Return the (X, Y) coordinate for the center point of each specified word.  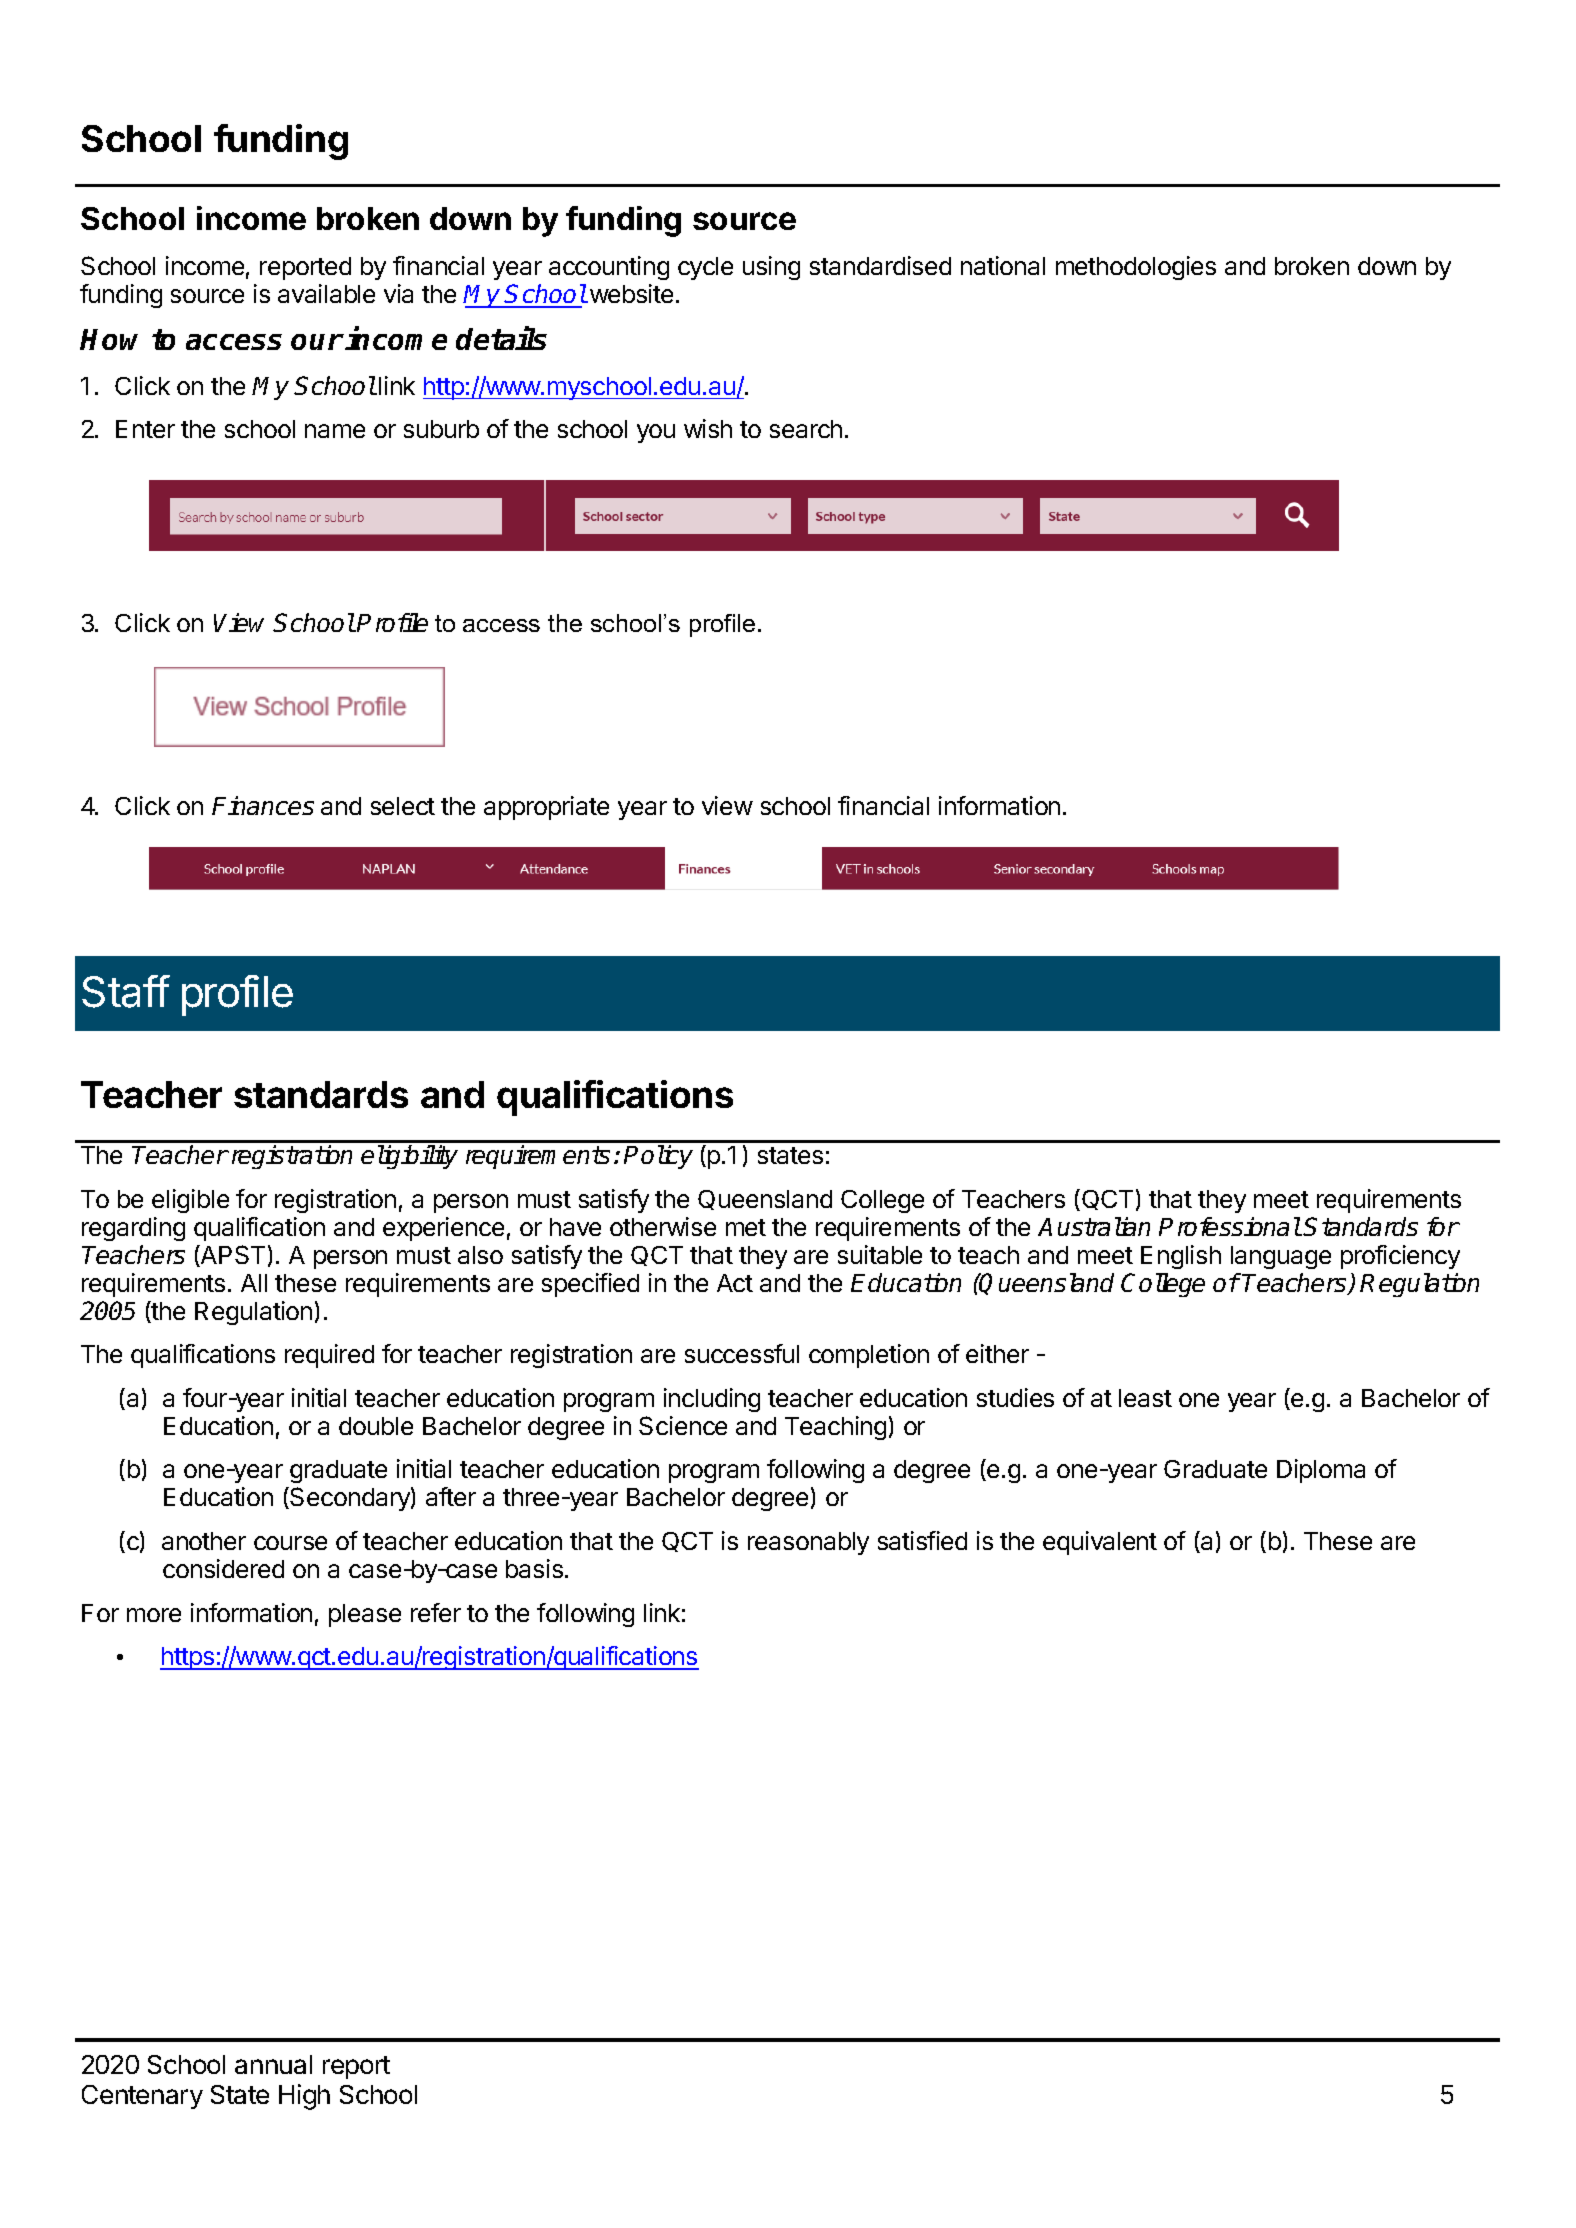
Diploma (1321, 1471)
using (771, 268)
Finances (263, 805)
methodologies (1136, 268)
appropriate (546, 808)
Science (683, 1425)
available (326, 293)
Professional (1230, 1226)
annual (273, 2064)
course (290, 1543)
